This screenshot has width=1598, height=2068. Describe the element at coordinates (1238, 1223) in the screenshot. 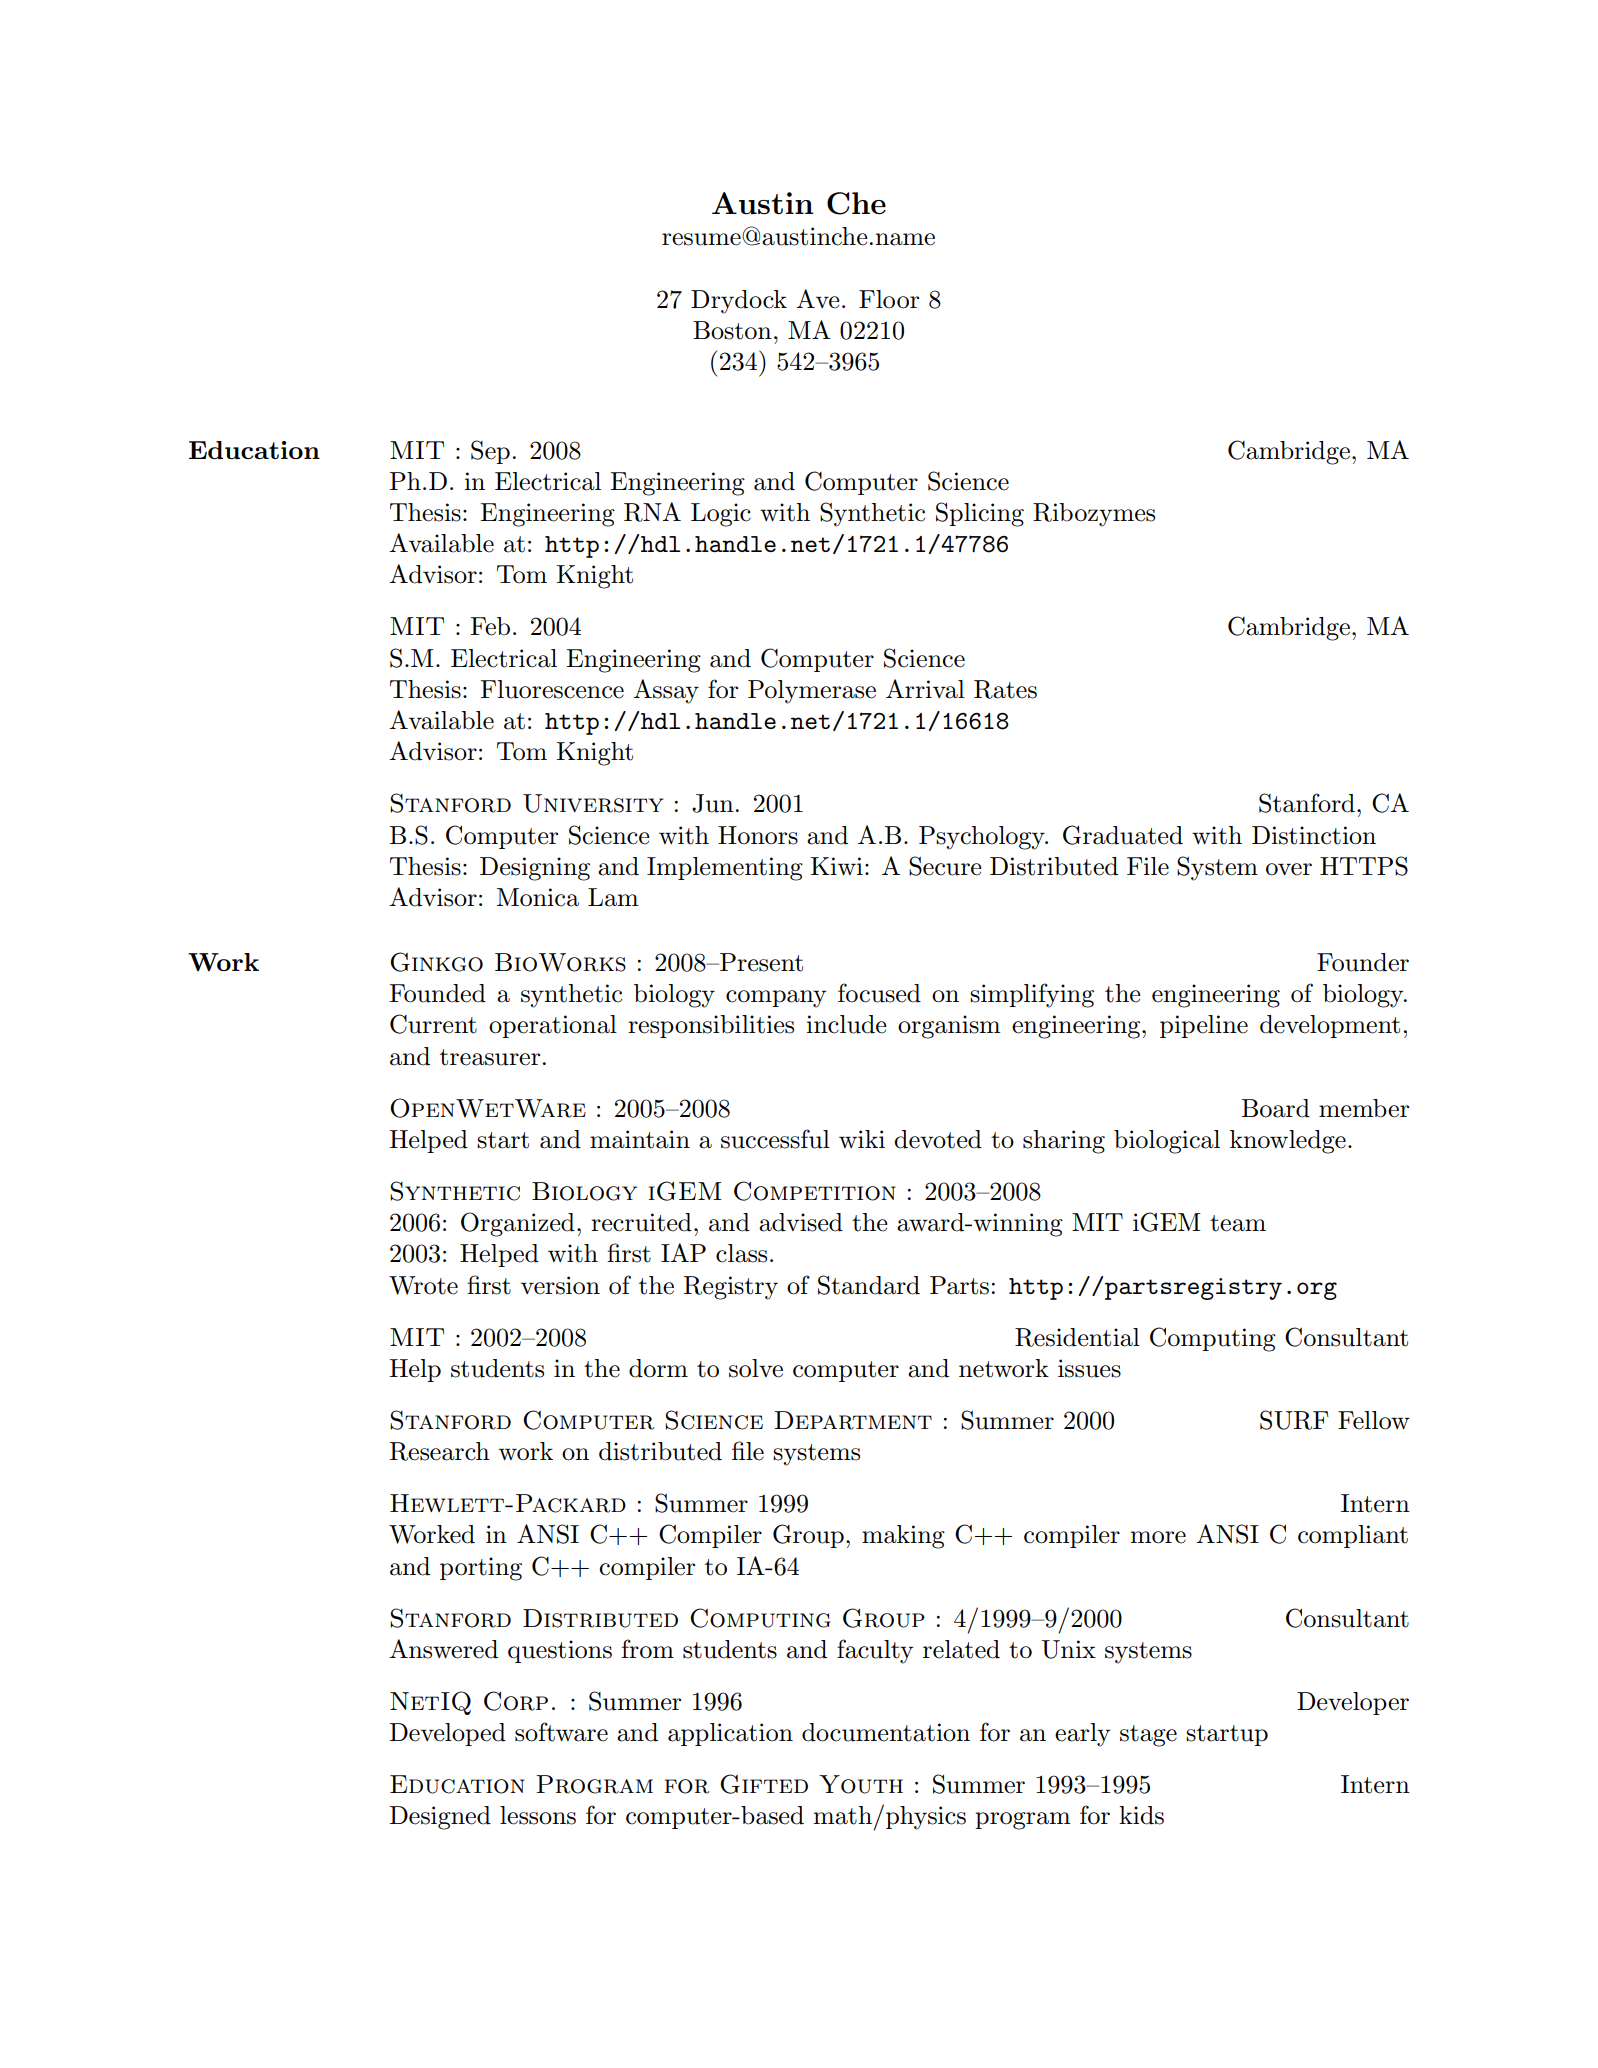

I see `team` at that location.
